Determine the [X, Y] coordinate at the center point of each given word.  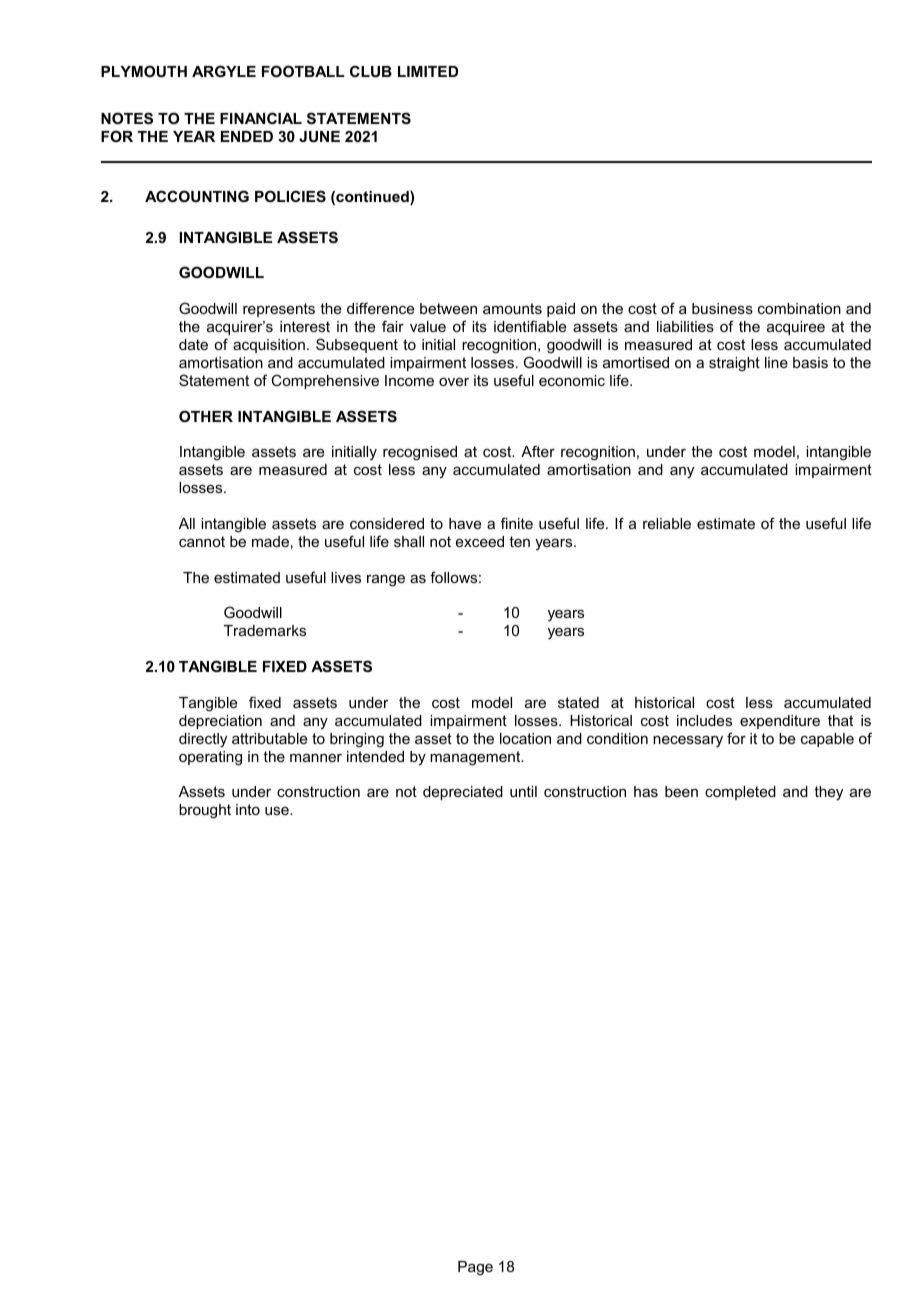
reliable [667, 523]
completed [740, 793]
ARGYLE [224, 71]
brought [205, 811]
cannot [202, 541]
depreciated [463, 793]
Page [475, 1268]
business [722, 308]
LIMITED [428, 71]
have [465, 523]
